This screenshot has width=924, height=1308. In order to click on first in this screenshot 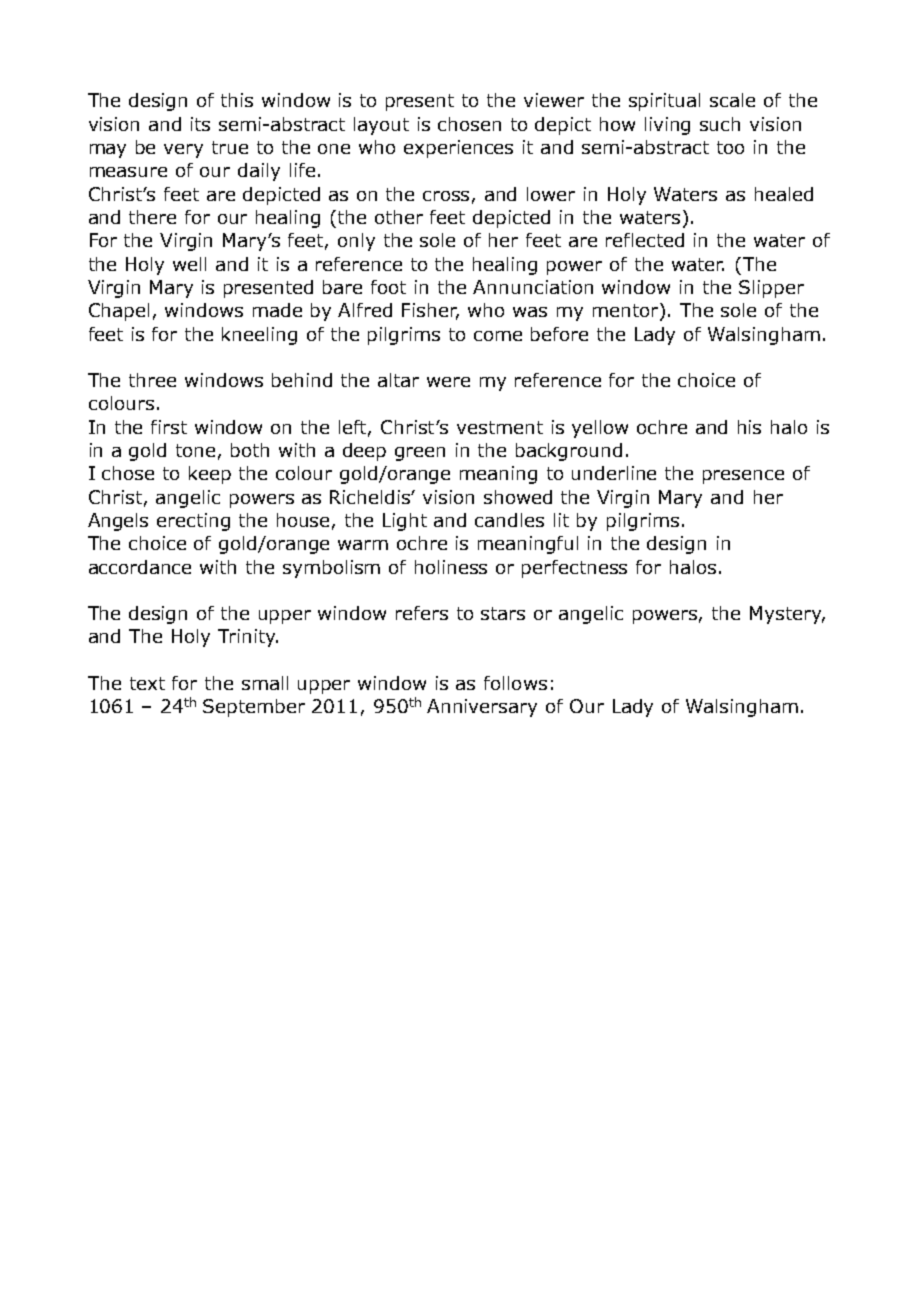, I will do `click(169, 427)`.
